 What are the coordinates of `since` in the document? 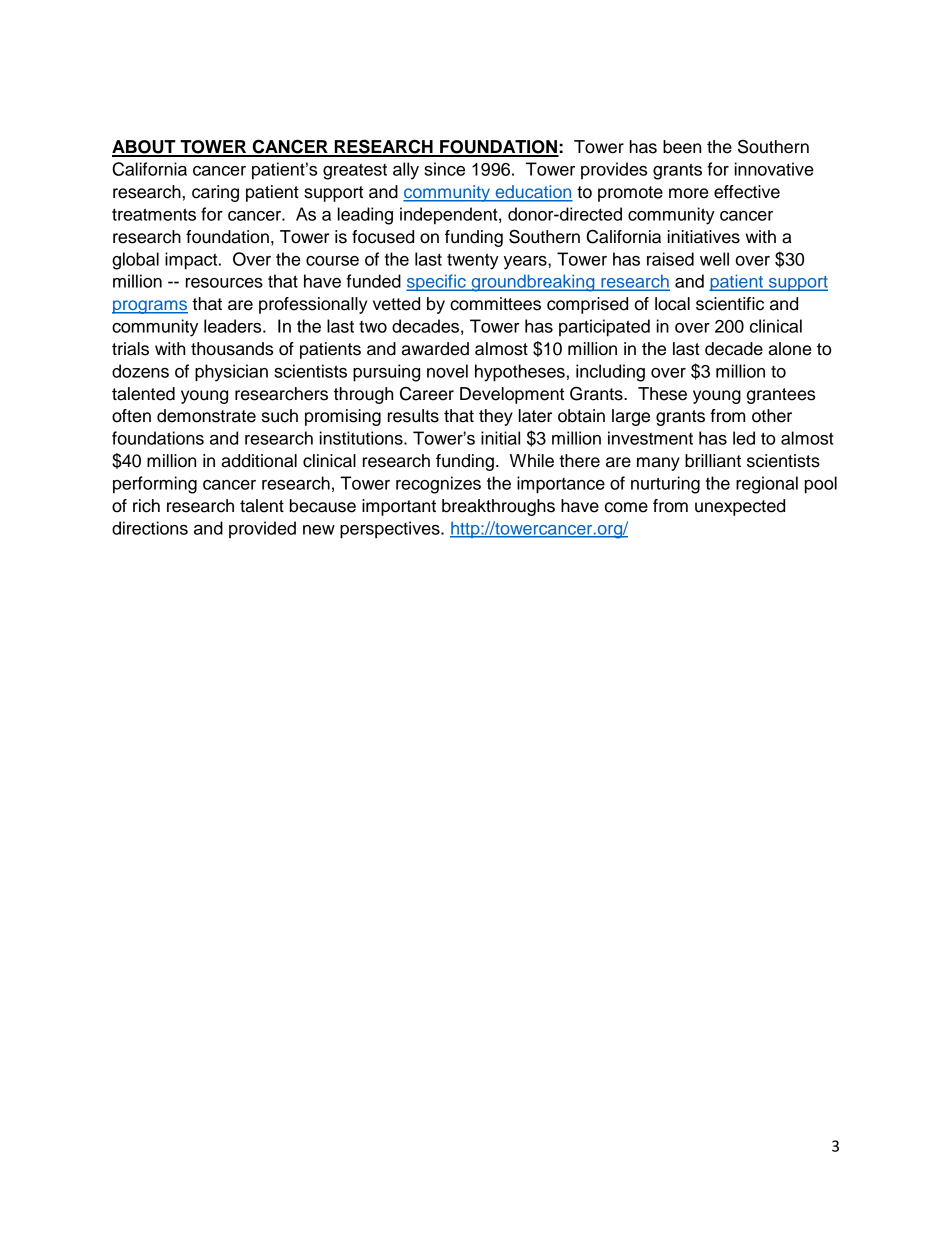 It's located at (444, 169).
